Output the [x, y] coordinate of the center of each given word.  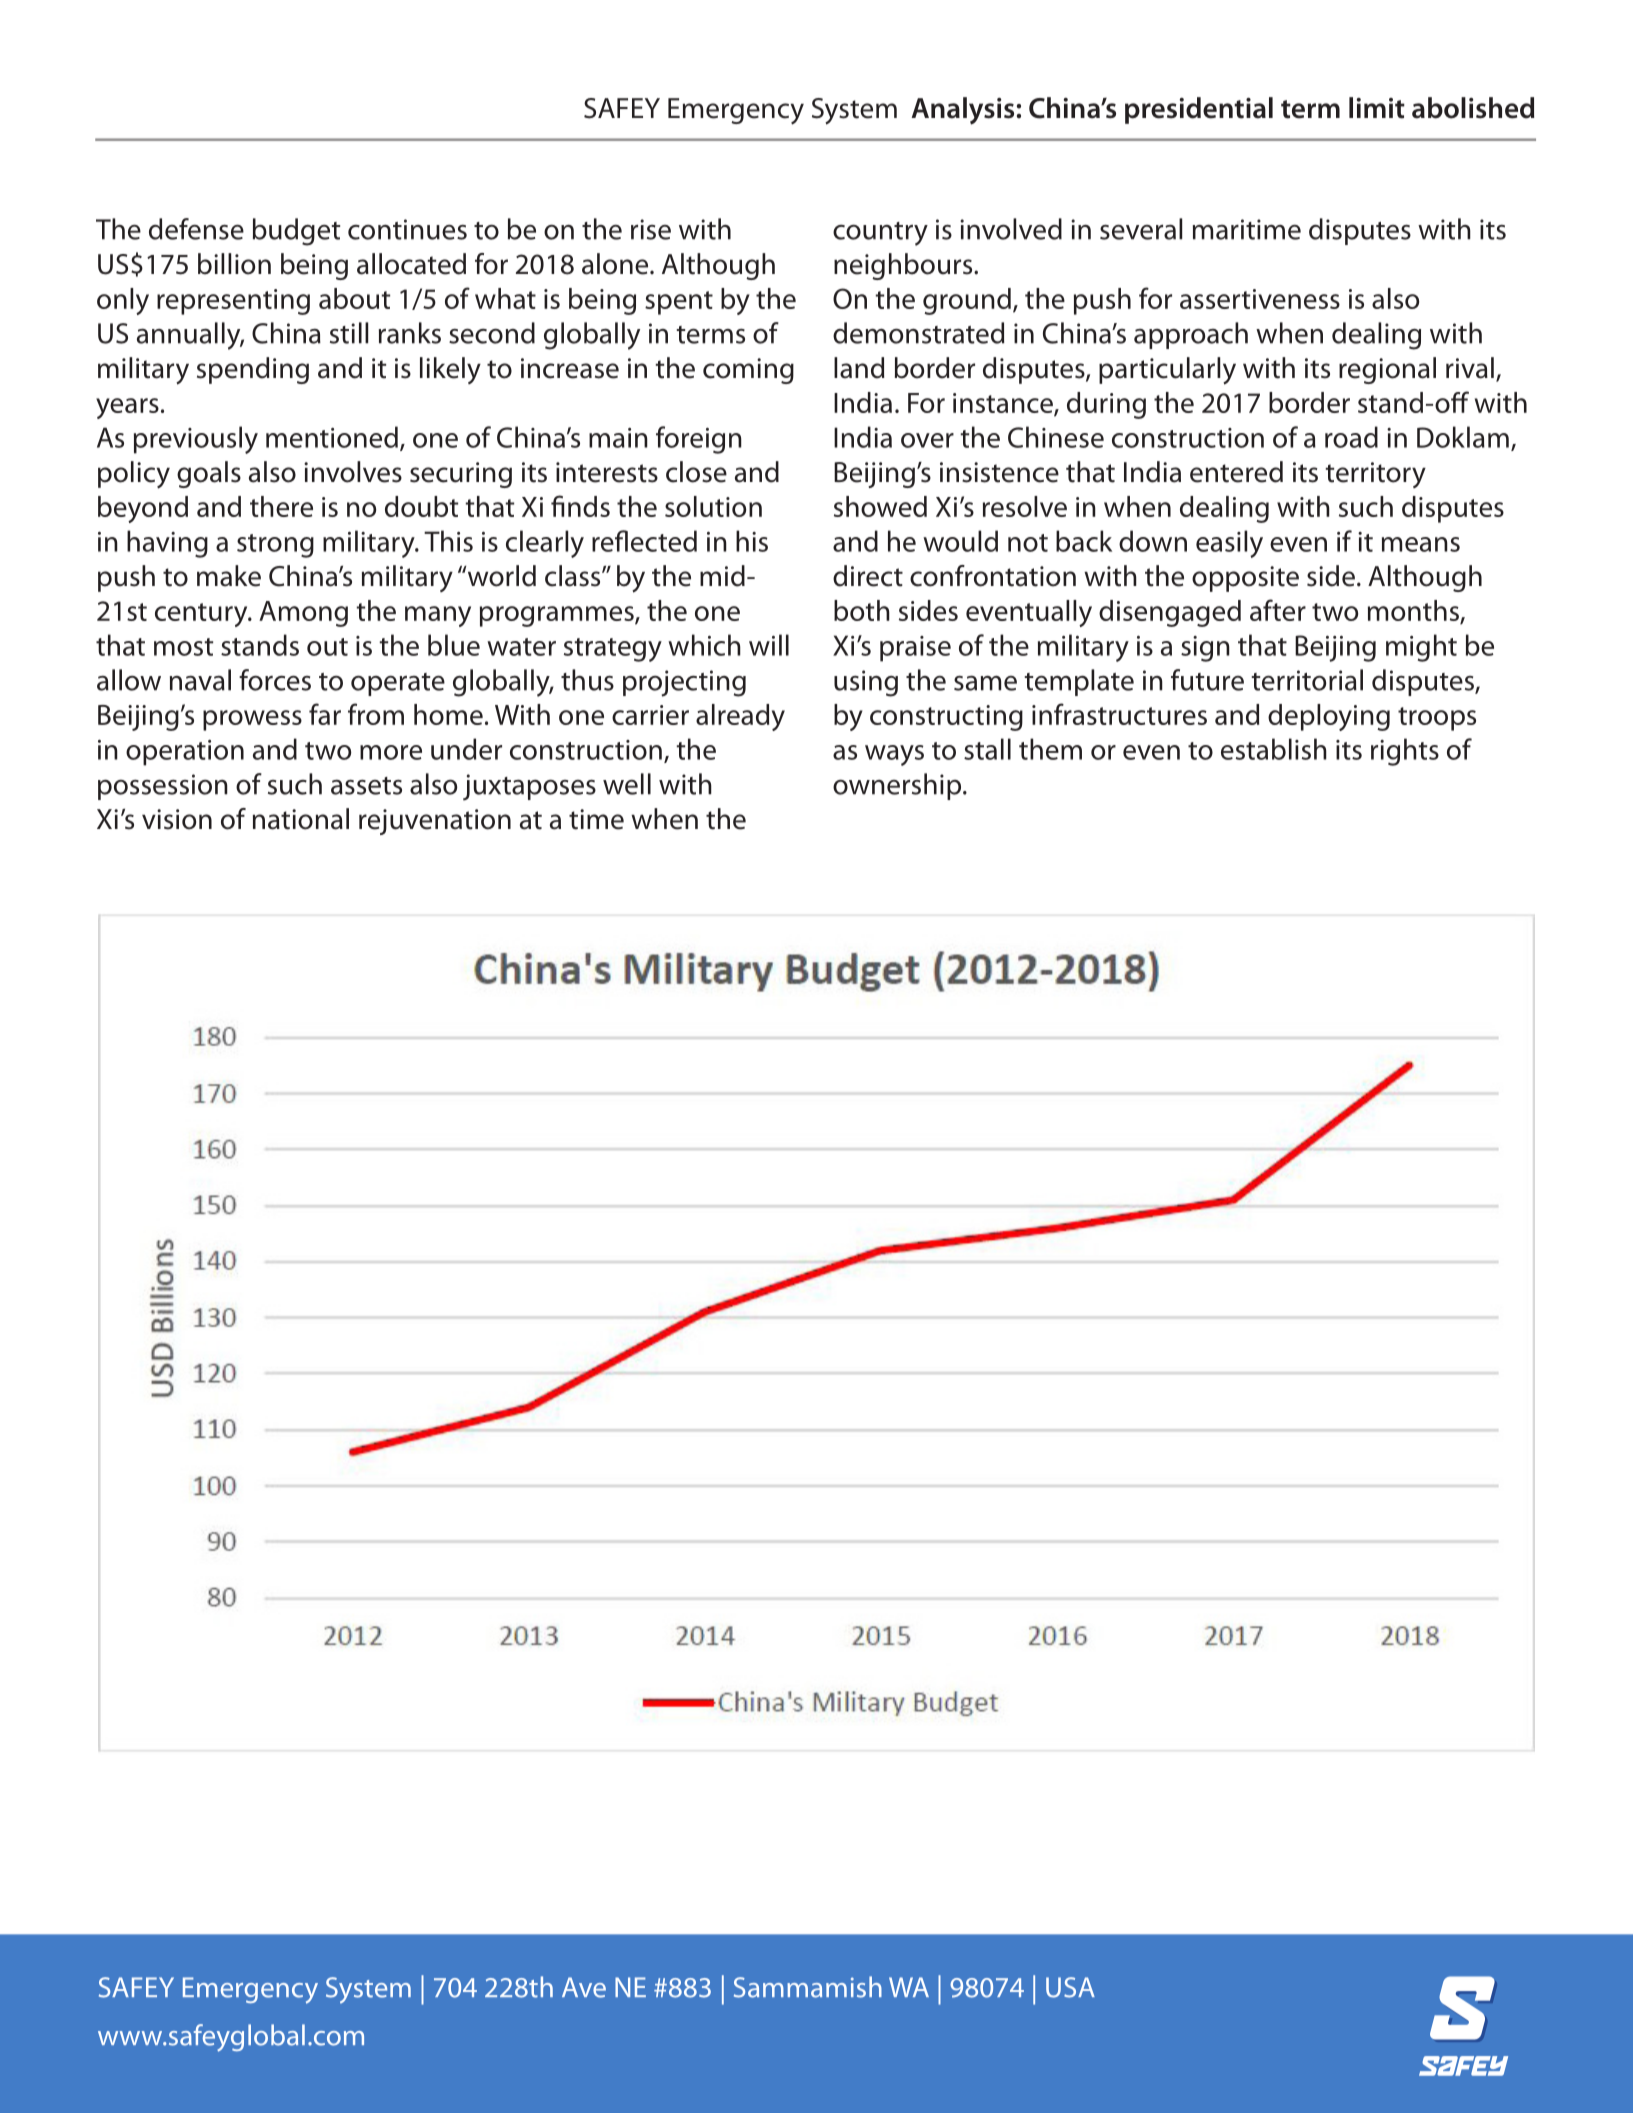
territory [1376, 475]
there [281, 506]
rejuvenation [435, 822]
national [301, 819]
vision [177, 819]
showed [880, 506]
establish [1274, 749]
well [627, 784]
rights [1405, 752]
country [880, 234]
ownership [897, 786]
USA [1070, 1987]
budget [296, 232]
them [1050, 749]
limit [1377, 108]
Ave [584, 1987]
